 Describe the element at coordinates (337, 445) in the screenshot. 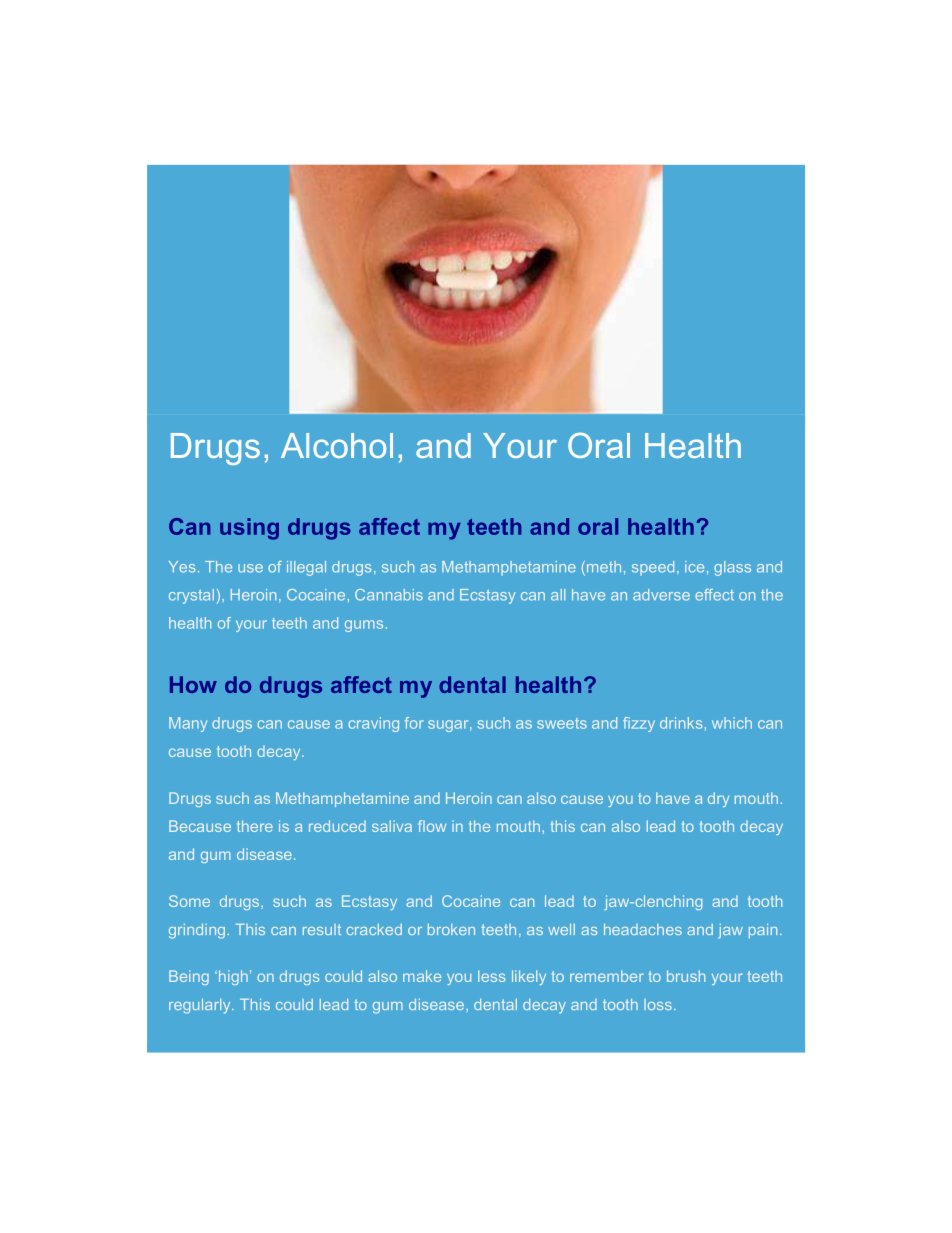

I see `Alcohol` at that location.
